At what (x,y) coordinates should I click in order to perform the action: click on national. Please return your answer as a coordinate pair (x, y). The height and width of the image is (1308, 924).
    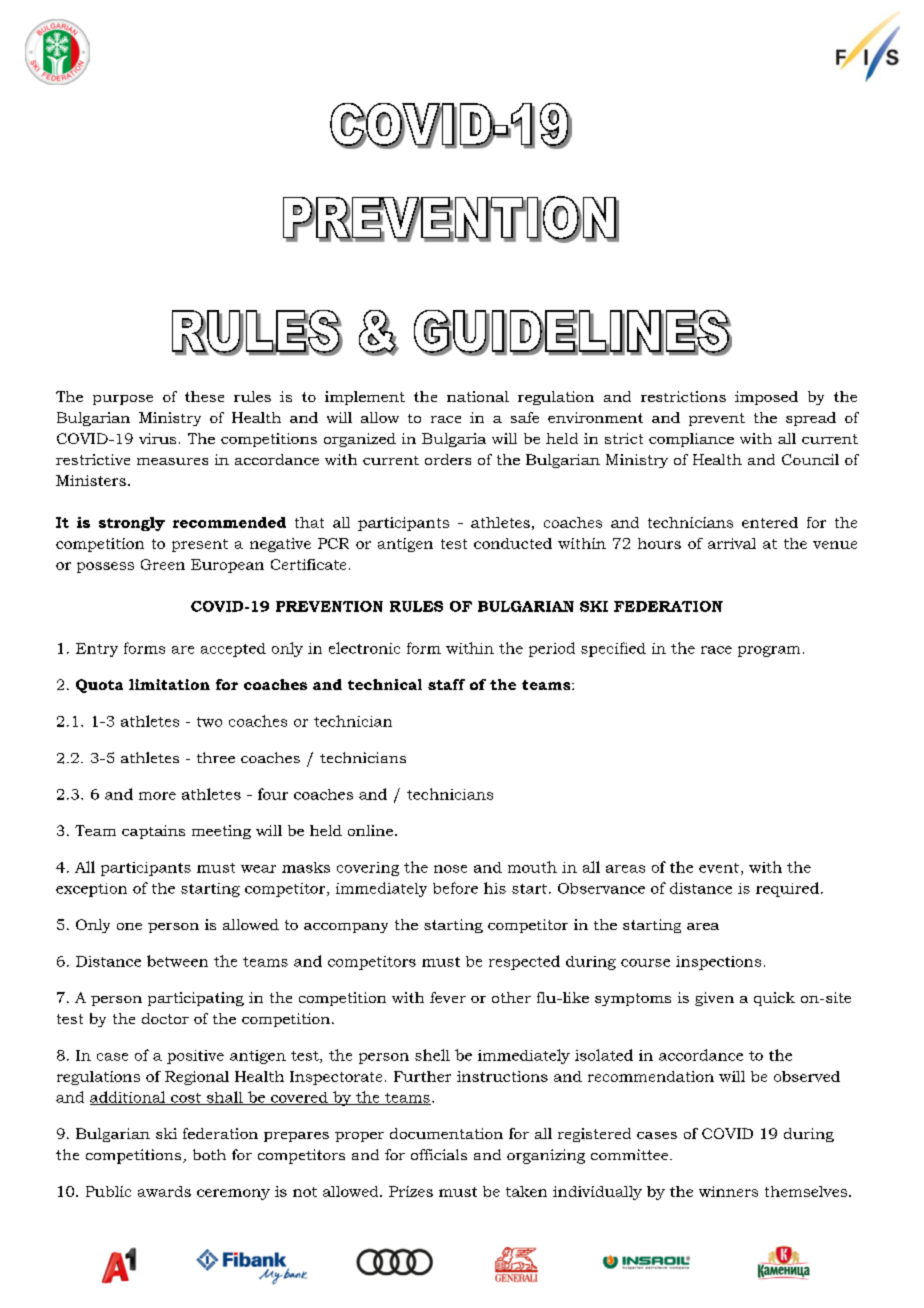
    Looking at the image, I should click on (478, 396).
